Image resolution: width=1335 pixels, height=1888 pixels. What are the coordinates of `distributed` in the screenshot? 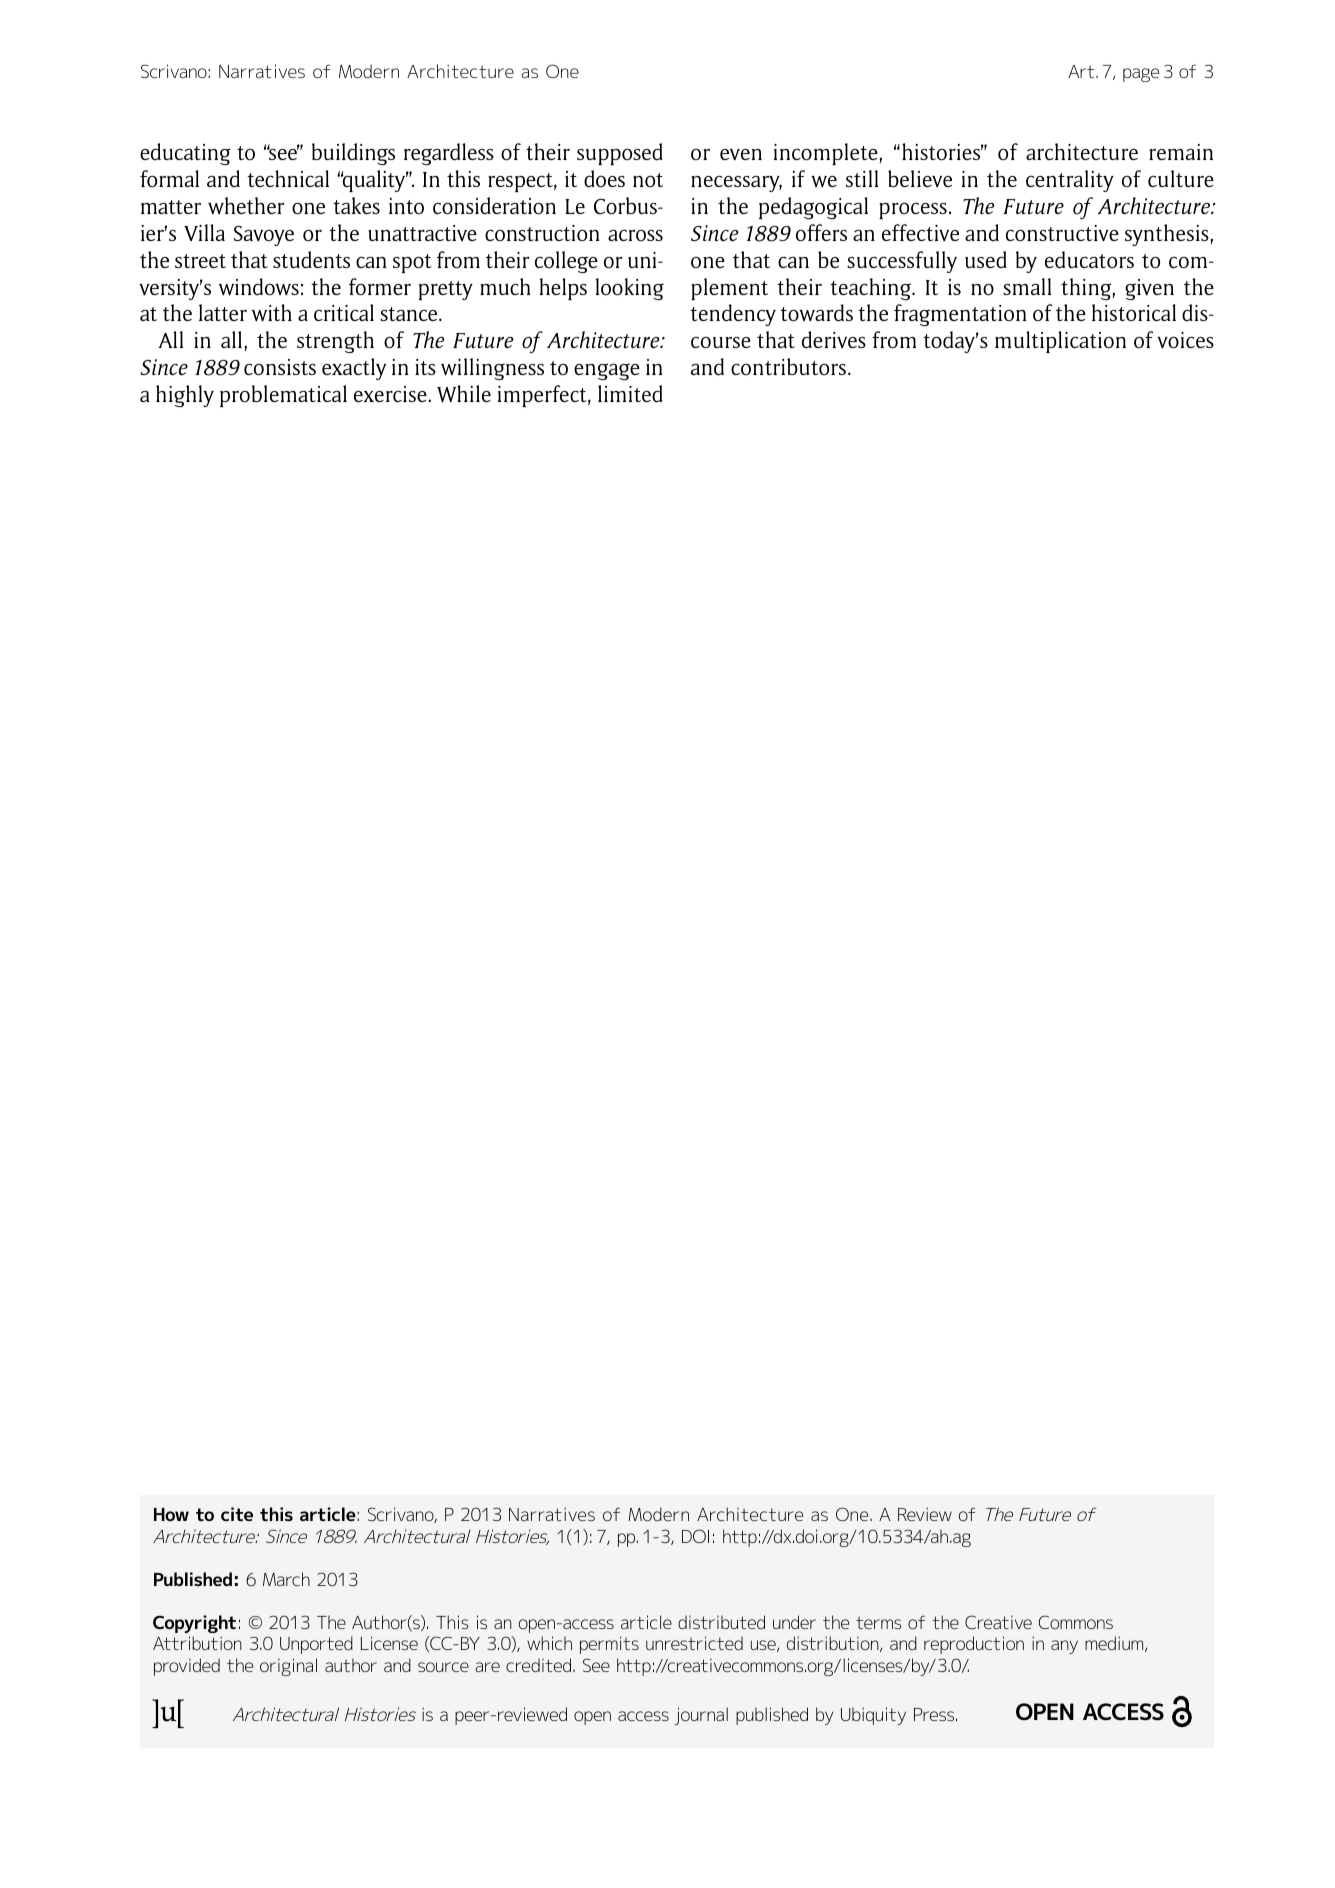 It's located at (721, 1622).
